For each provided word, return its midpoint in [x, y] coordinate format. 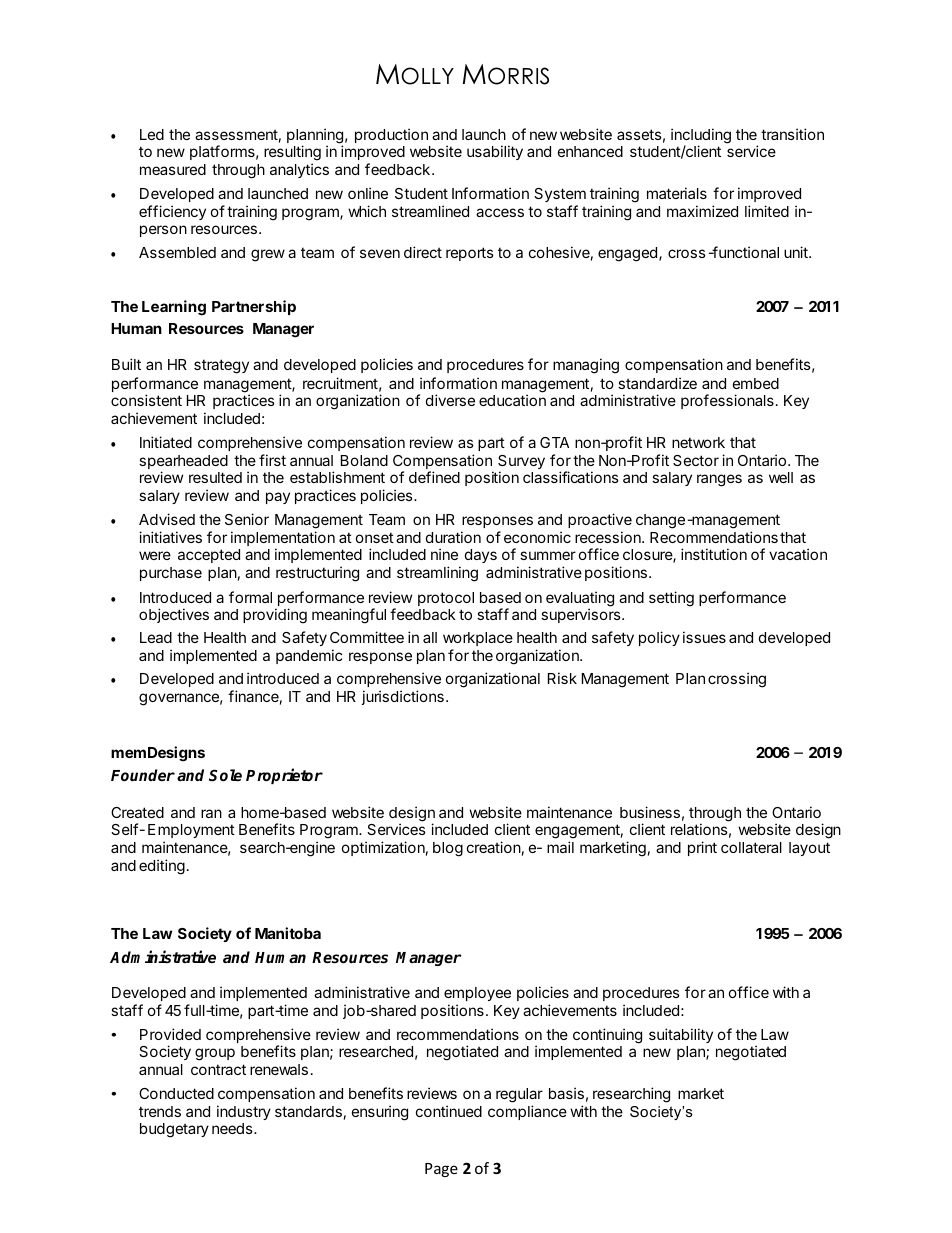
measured [173, 169]
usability [495, 152]
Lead [156, 637]
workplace [478, 641]
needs [233, 1128]
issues [704, 637]
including [701, 137]
